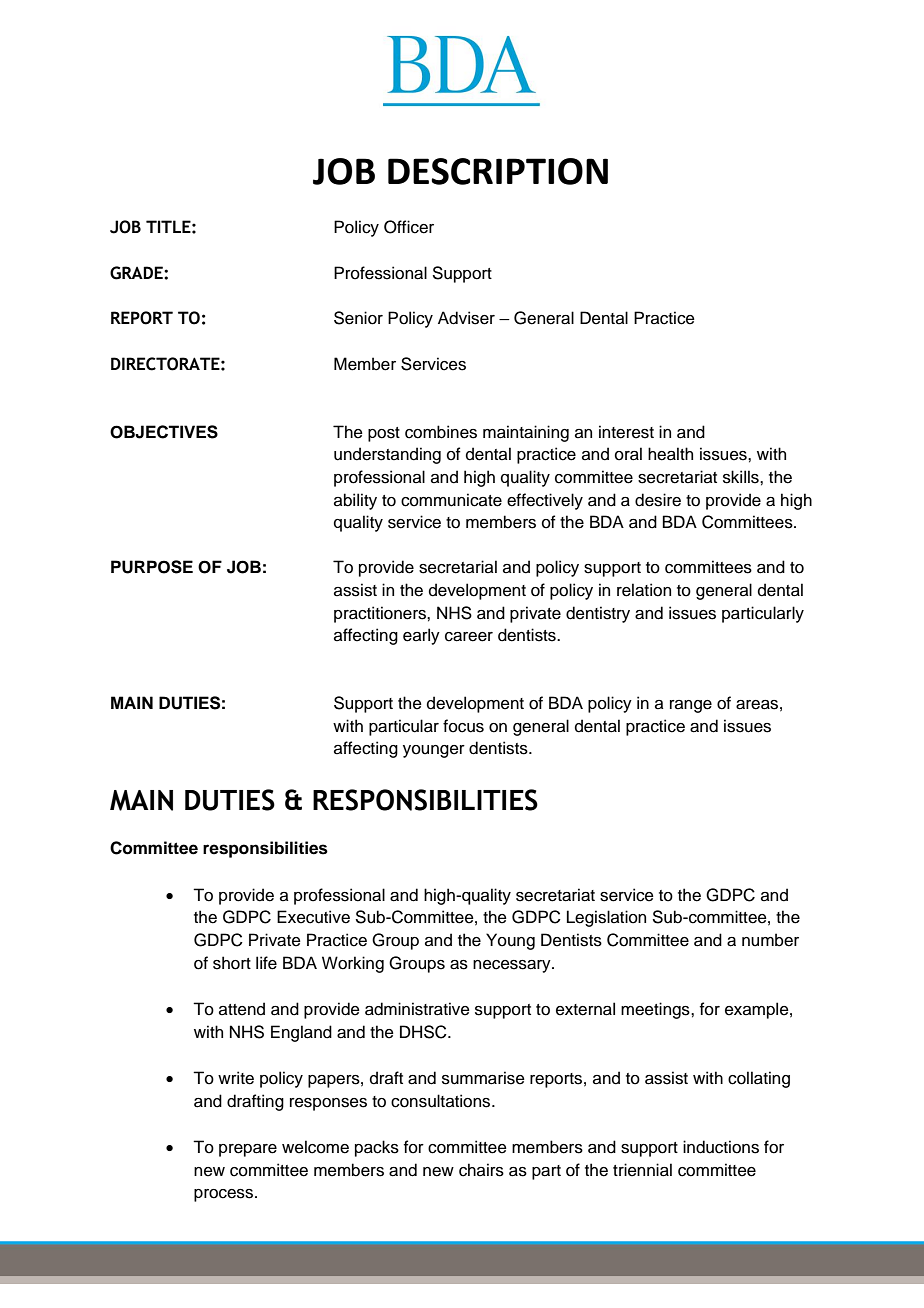 The width and height of the screenshot is (924, 1308). What do you see at coordinates (513, 966) in the screenshot?
I see `necessary` at bounding box center [513, 966].
